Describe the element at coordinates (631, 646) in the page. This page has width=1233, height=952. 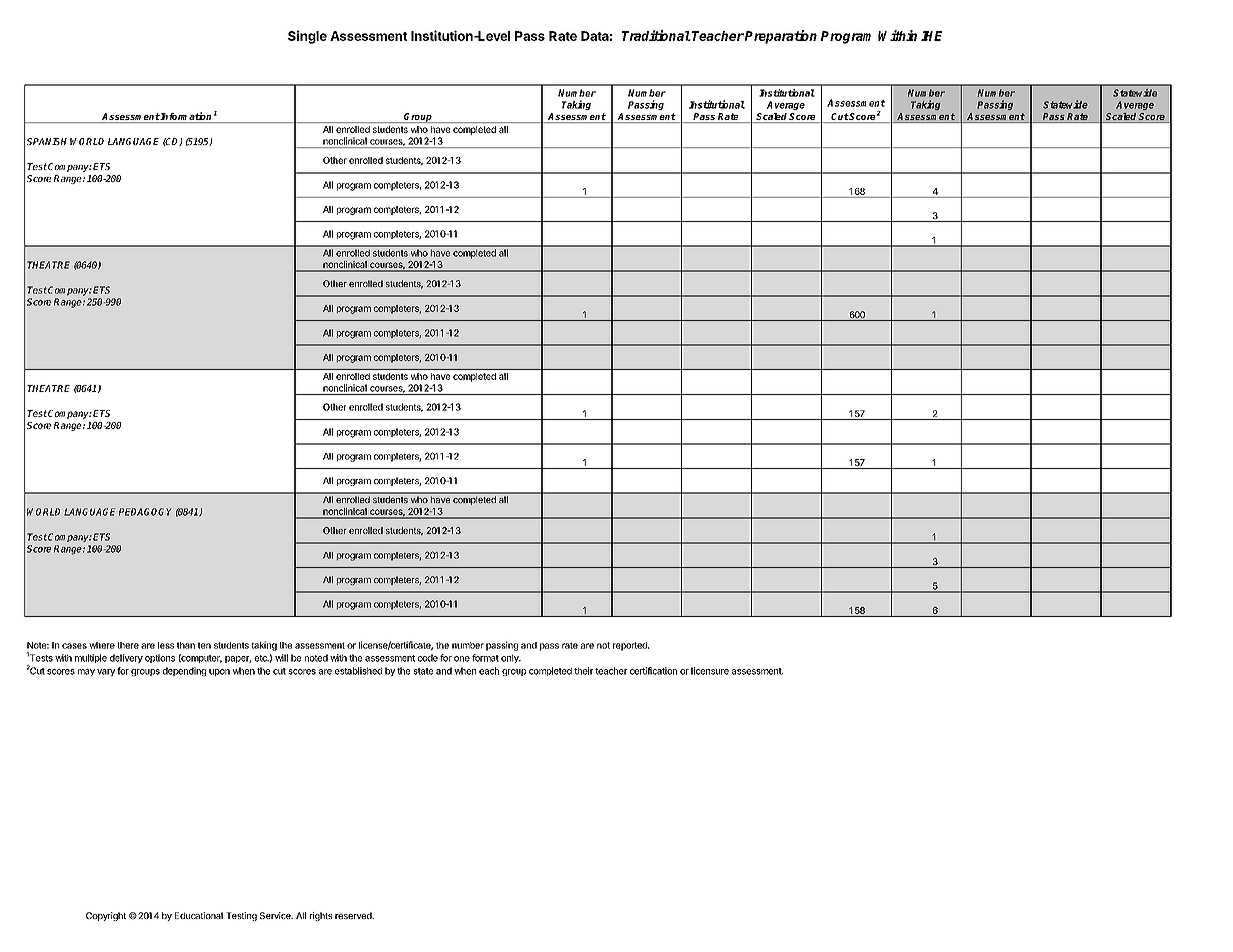
I see `reported` at that location.
